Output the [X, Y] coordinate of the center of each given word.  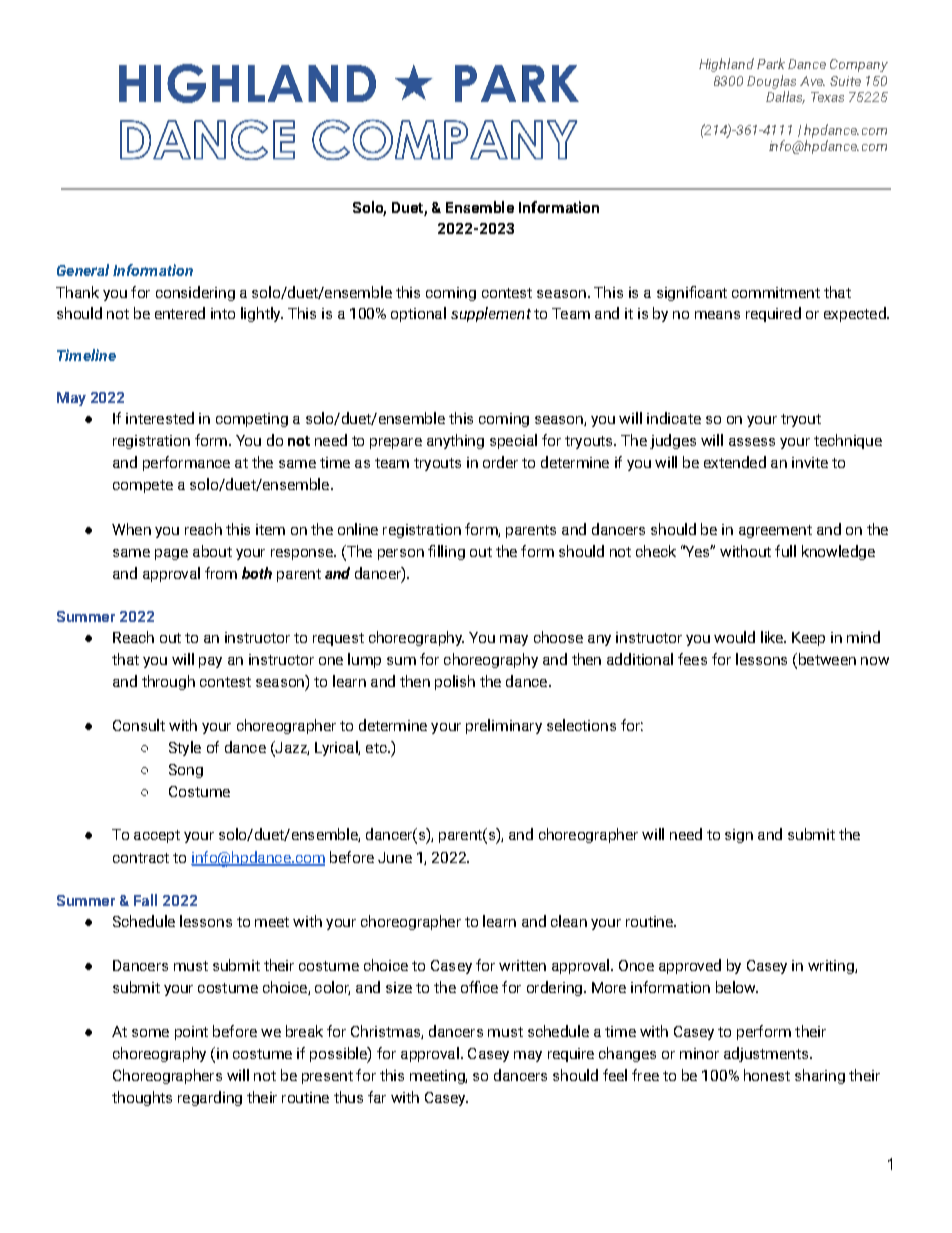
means [717, 315]
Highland [726, 65]
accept [157, 836]
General [83, 270]
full [785, 551]
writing [832, 967]
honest [767, 1075]
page [171, 554]
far [377, 1097]
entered [180, 313]
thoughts [142, 1098]
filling [446, 552]
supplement [491, 314]
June [395, 857]
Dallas [785, 97]
